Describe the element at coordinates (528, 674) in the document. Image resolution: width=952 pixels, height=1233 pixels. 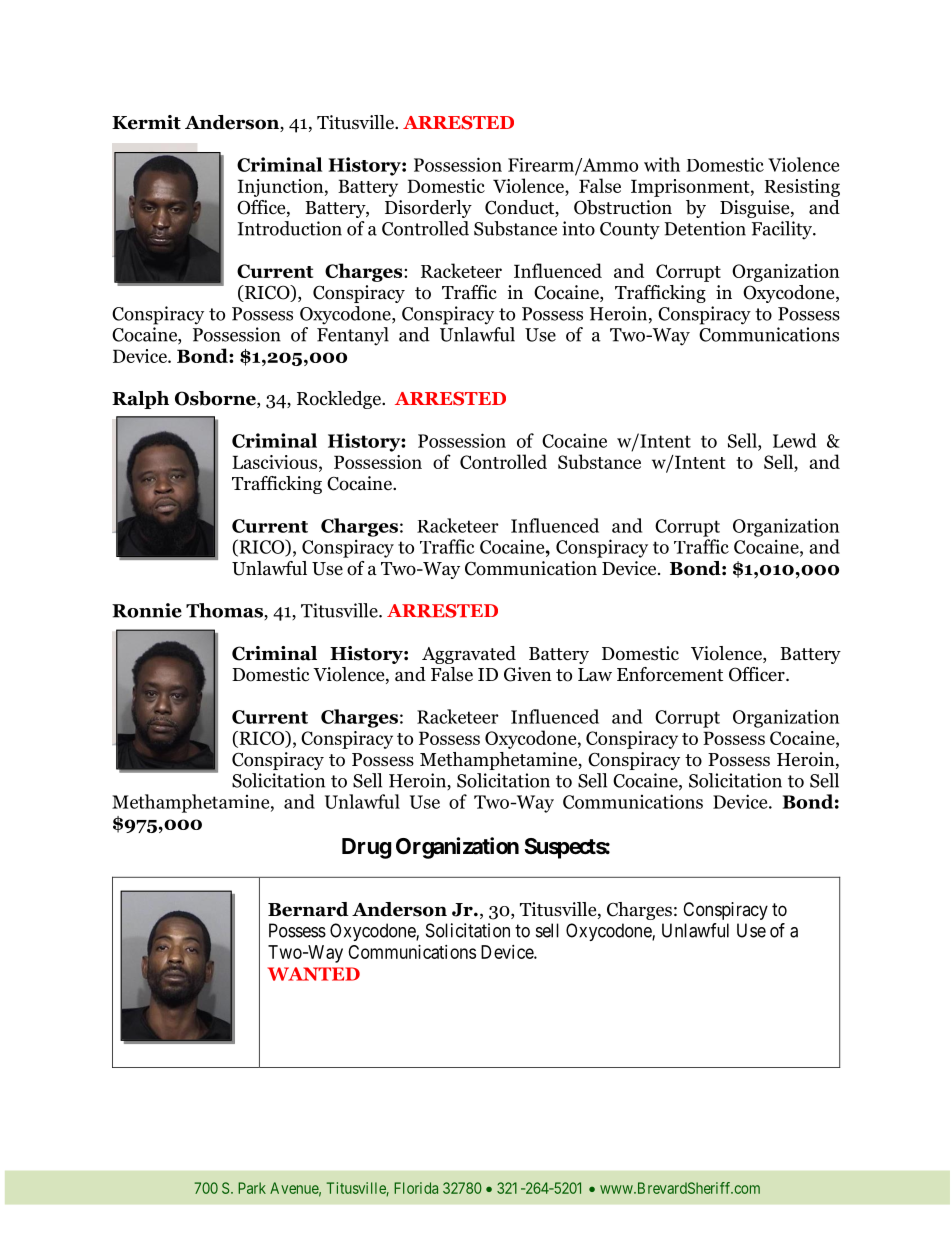
I see `Given` at that location.
